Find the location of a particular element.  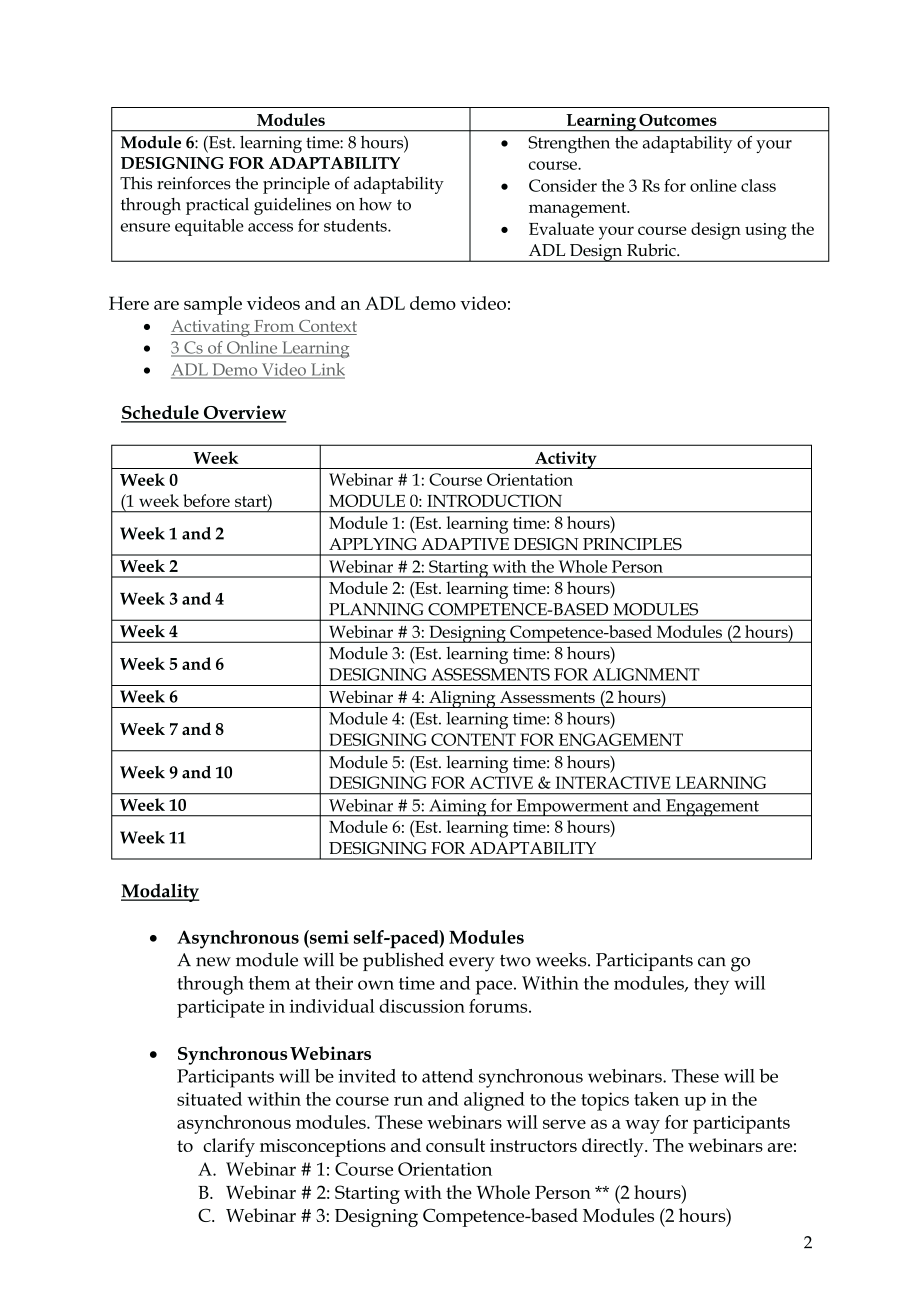

reinforces is located at coordinates (194, 183).
